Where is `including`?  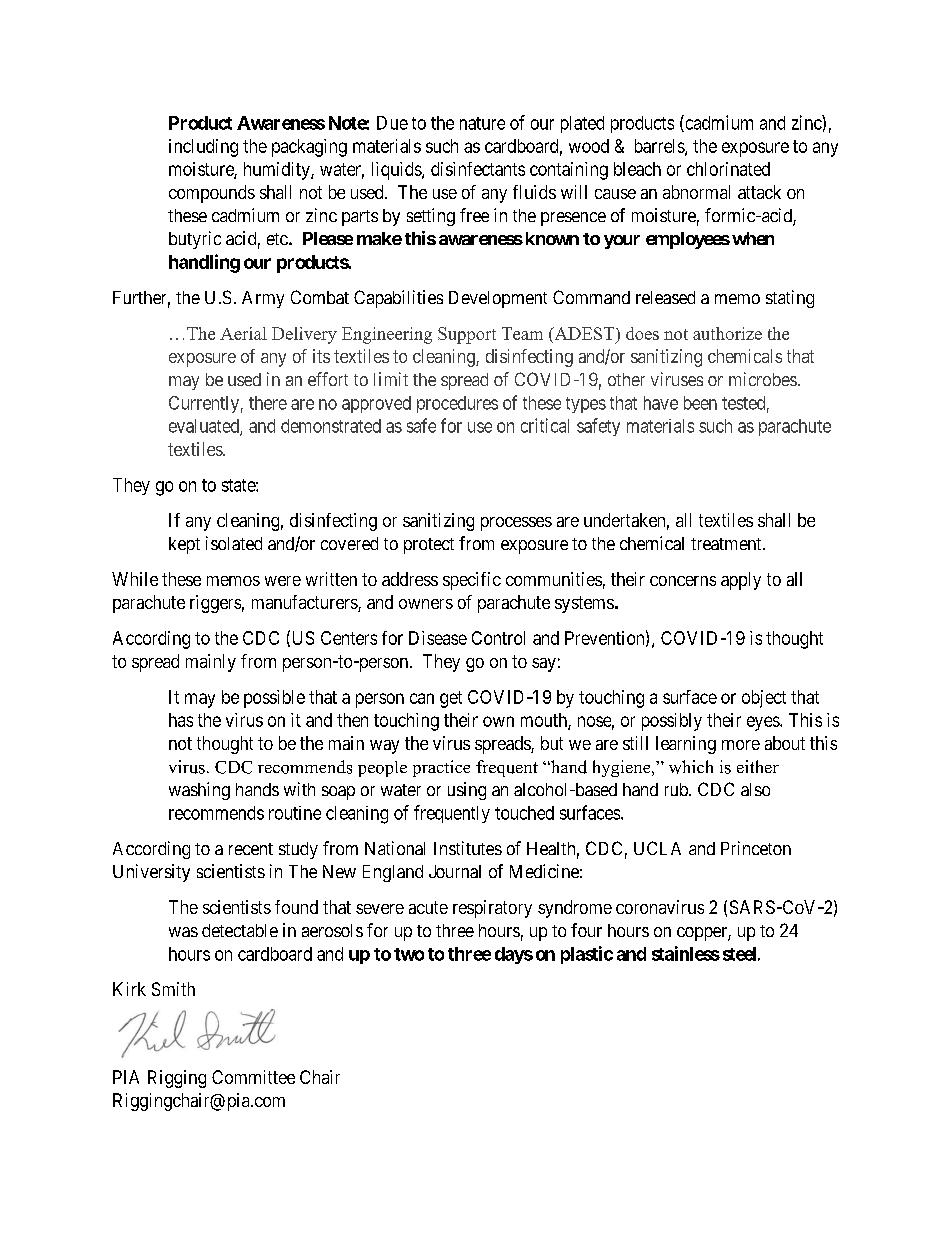 including is located at coordinates (203, 148).
